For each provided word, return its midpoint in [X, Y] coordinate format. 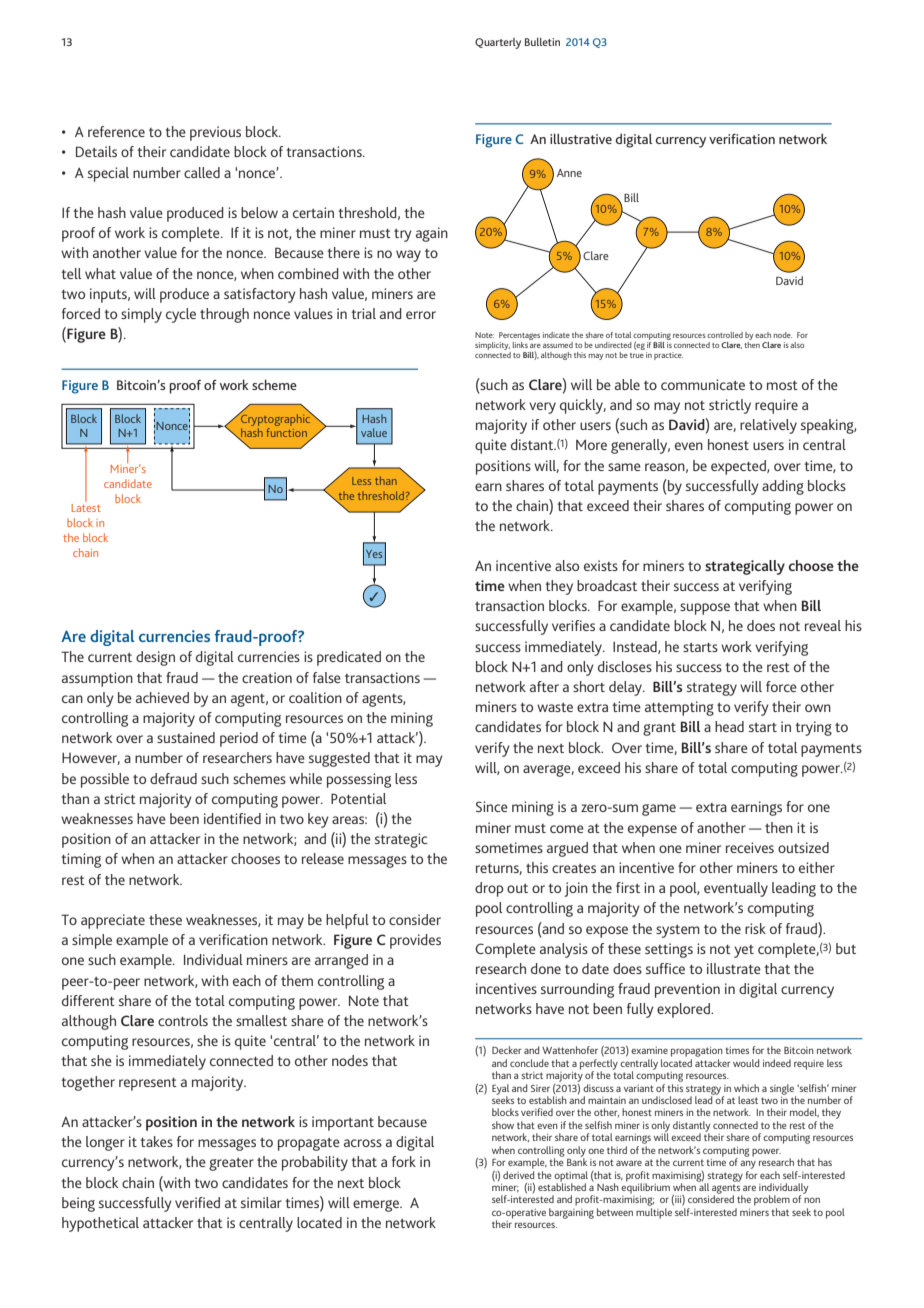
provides [415, 941]
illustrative [581, 138]
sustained [186, 737]
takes [156, 1141]
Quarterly [498, 43]
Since [492, 806]
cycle [181, 315]
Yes [374, 554]
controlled [725, 335]
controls [183, 1020]
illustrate [734, 968]
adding [783, 487]
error [421, 315]
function [286, 432]
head [729, 726]
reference [116, 131]
